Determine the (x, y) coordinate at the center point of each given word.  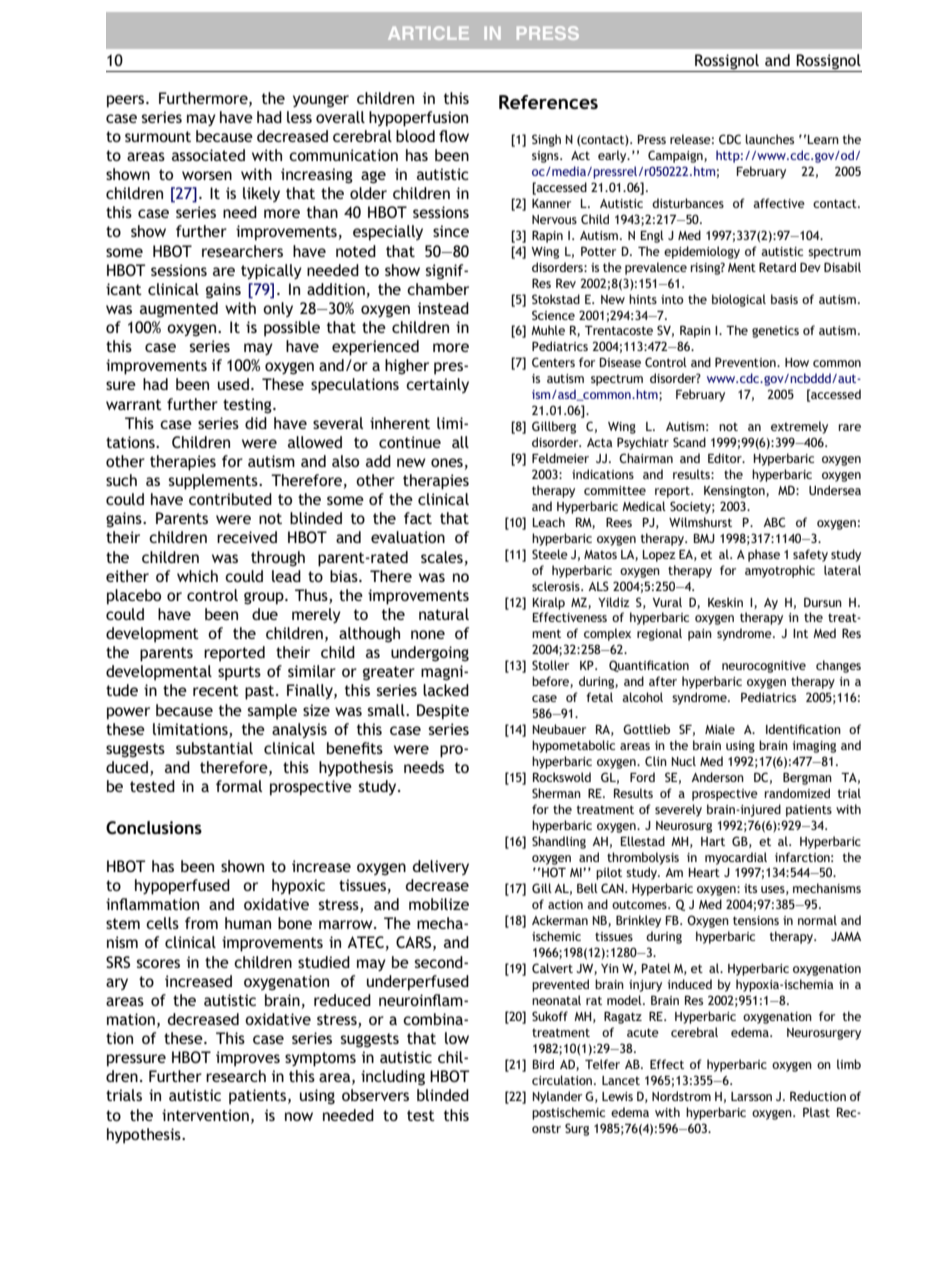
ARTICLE (428, 33)
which (197, 576)
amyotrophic (780, 571)
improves (248, 1059)
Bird (543, 1064)
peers (127, 101)
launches (770, 139)
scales (442, 557)
